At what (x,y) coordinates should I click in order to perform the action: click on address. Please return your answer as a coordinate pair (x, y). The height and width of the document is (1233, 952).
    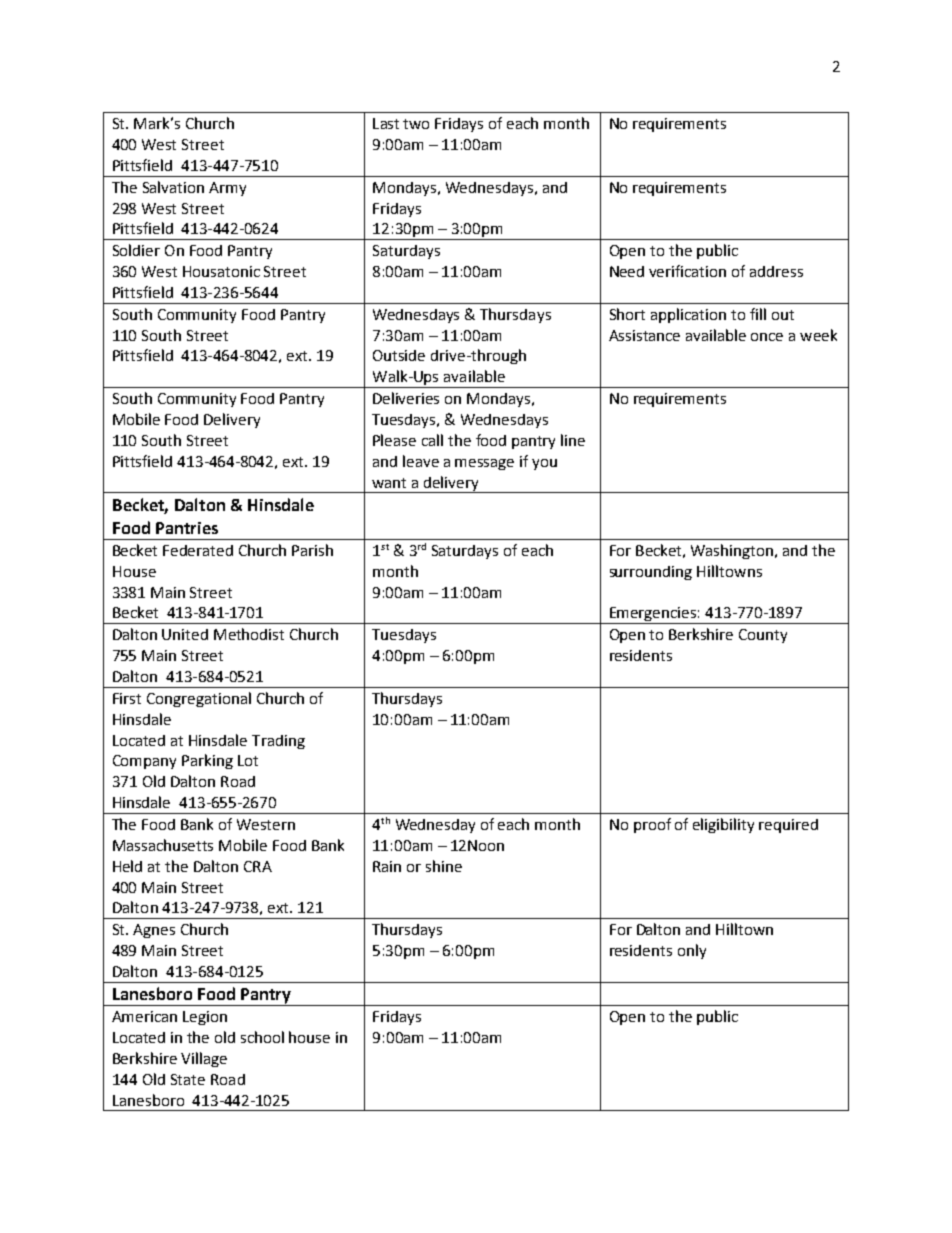
    Looking at the image, I should click on (776, 271).
